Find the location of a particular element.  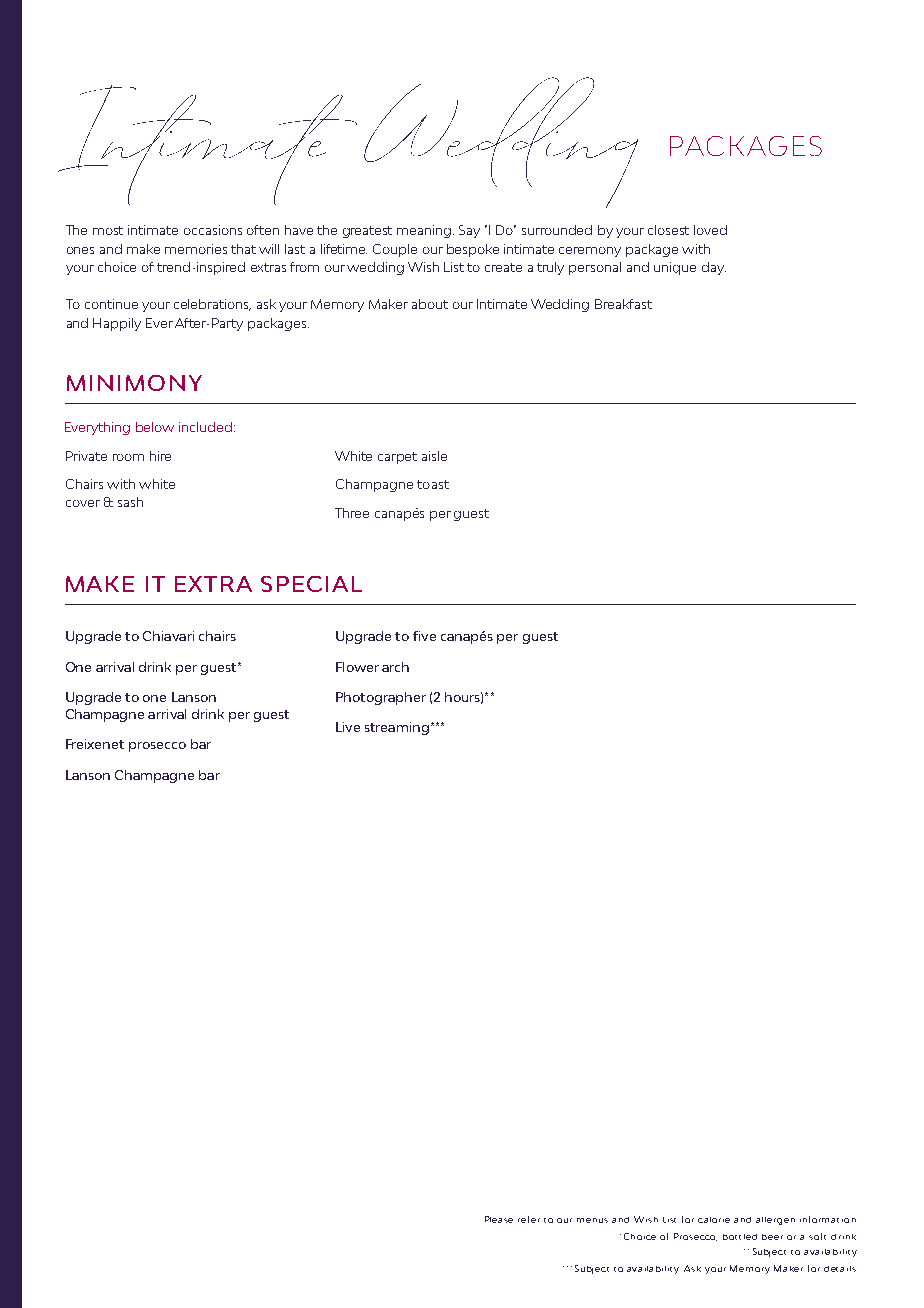

Please is located at coordinates (499, 1219).
